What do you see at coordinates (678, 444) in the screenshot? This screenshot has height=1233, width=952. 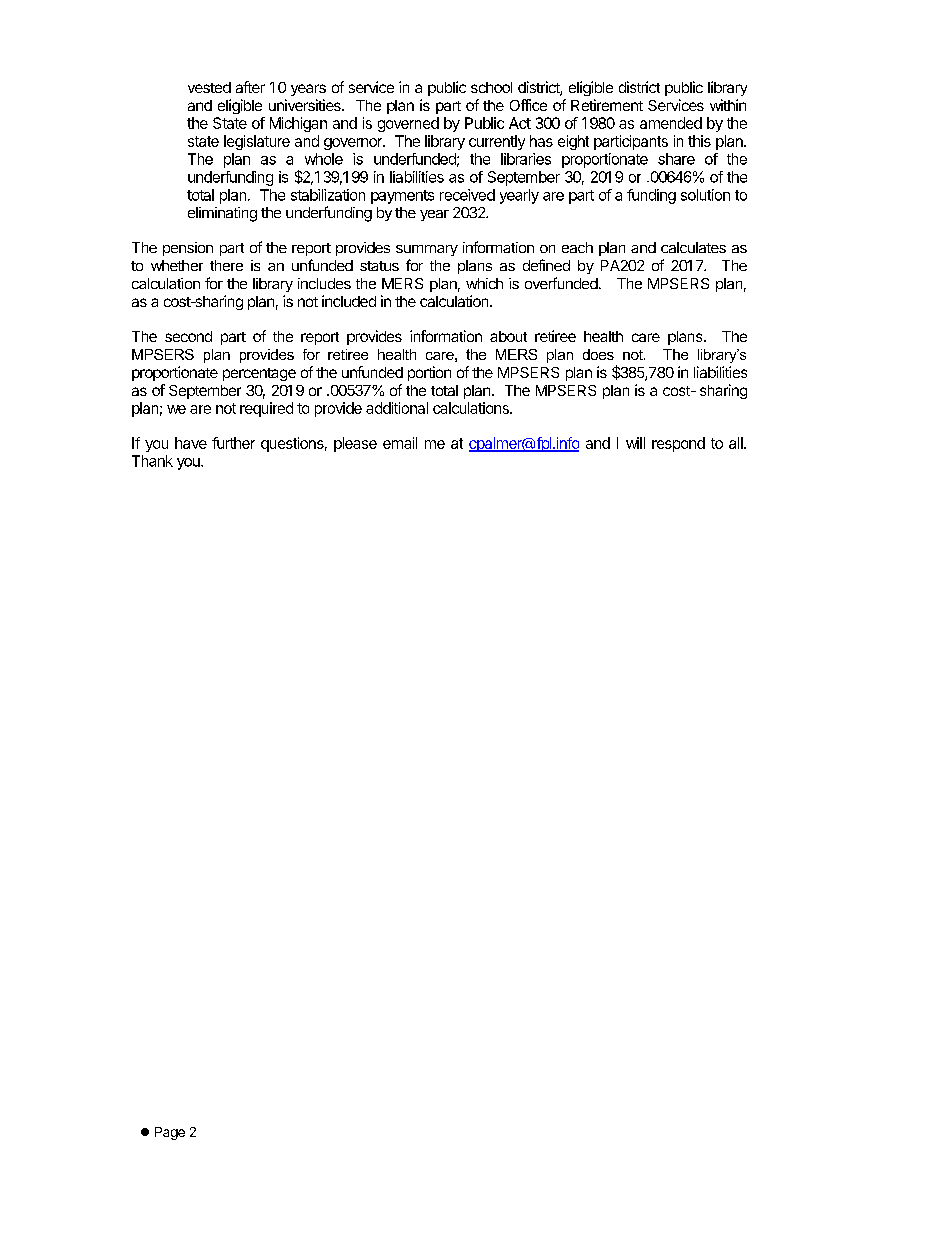 I see `respond` at bounding box center [678, 444].
